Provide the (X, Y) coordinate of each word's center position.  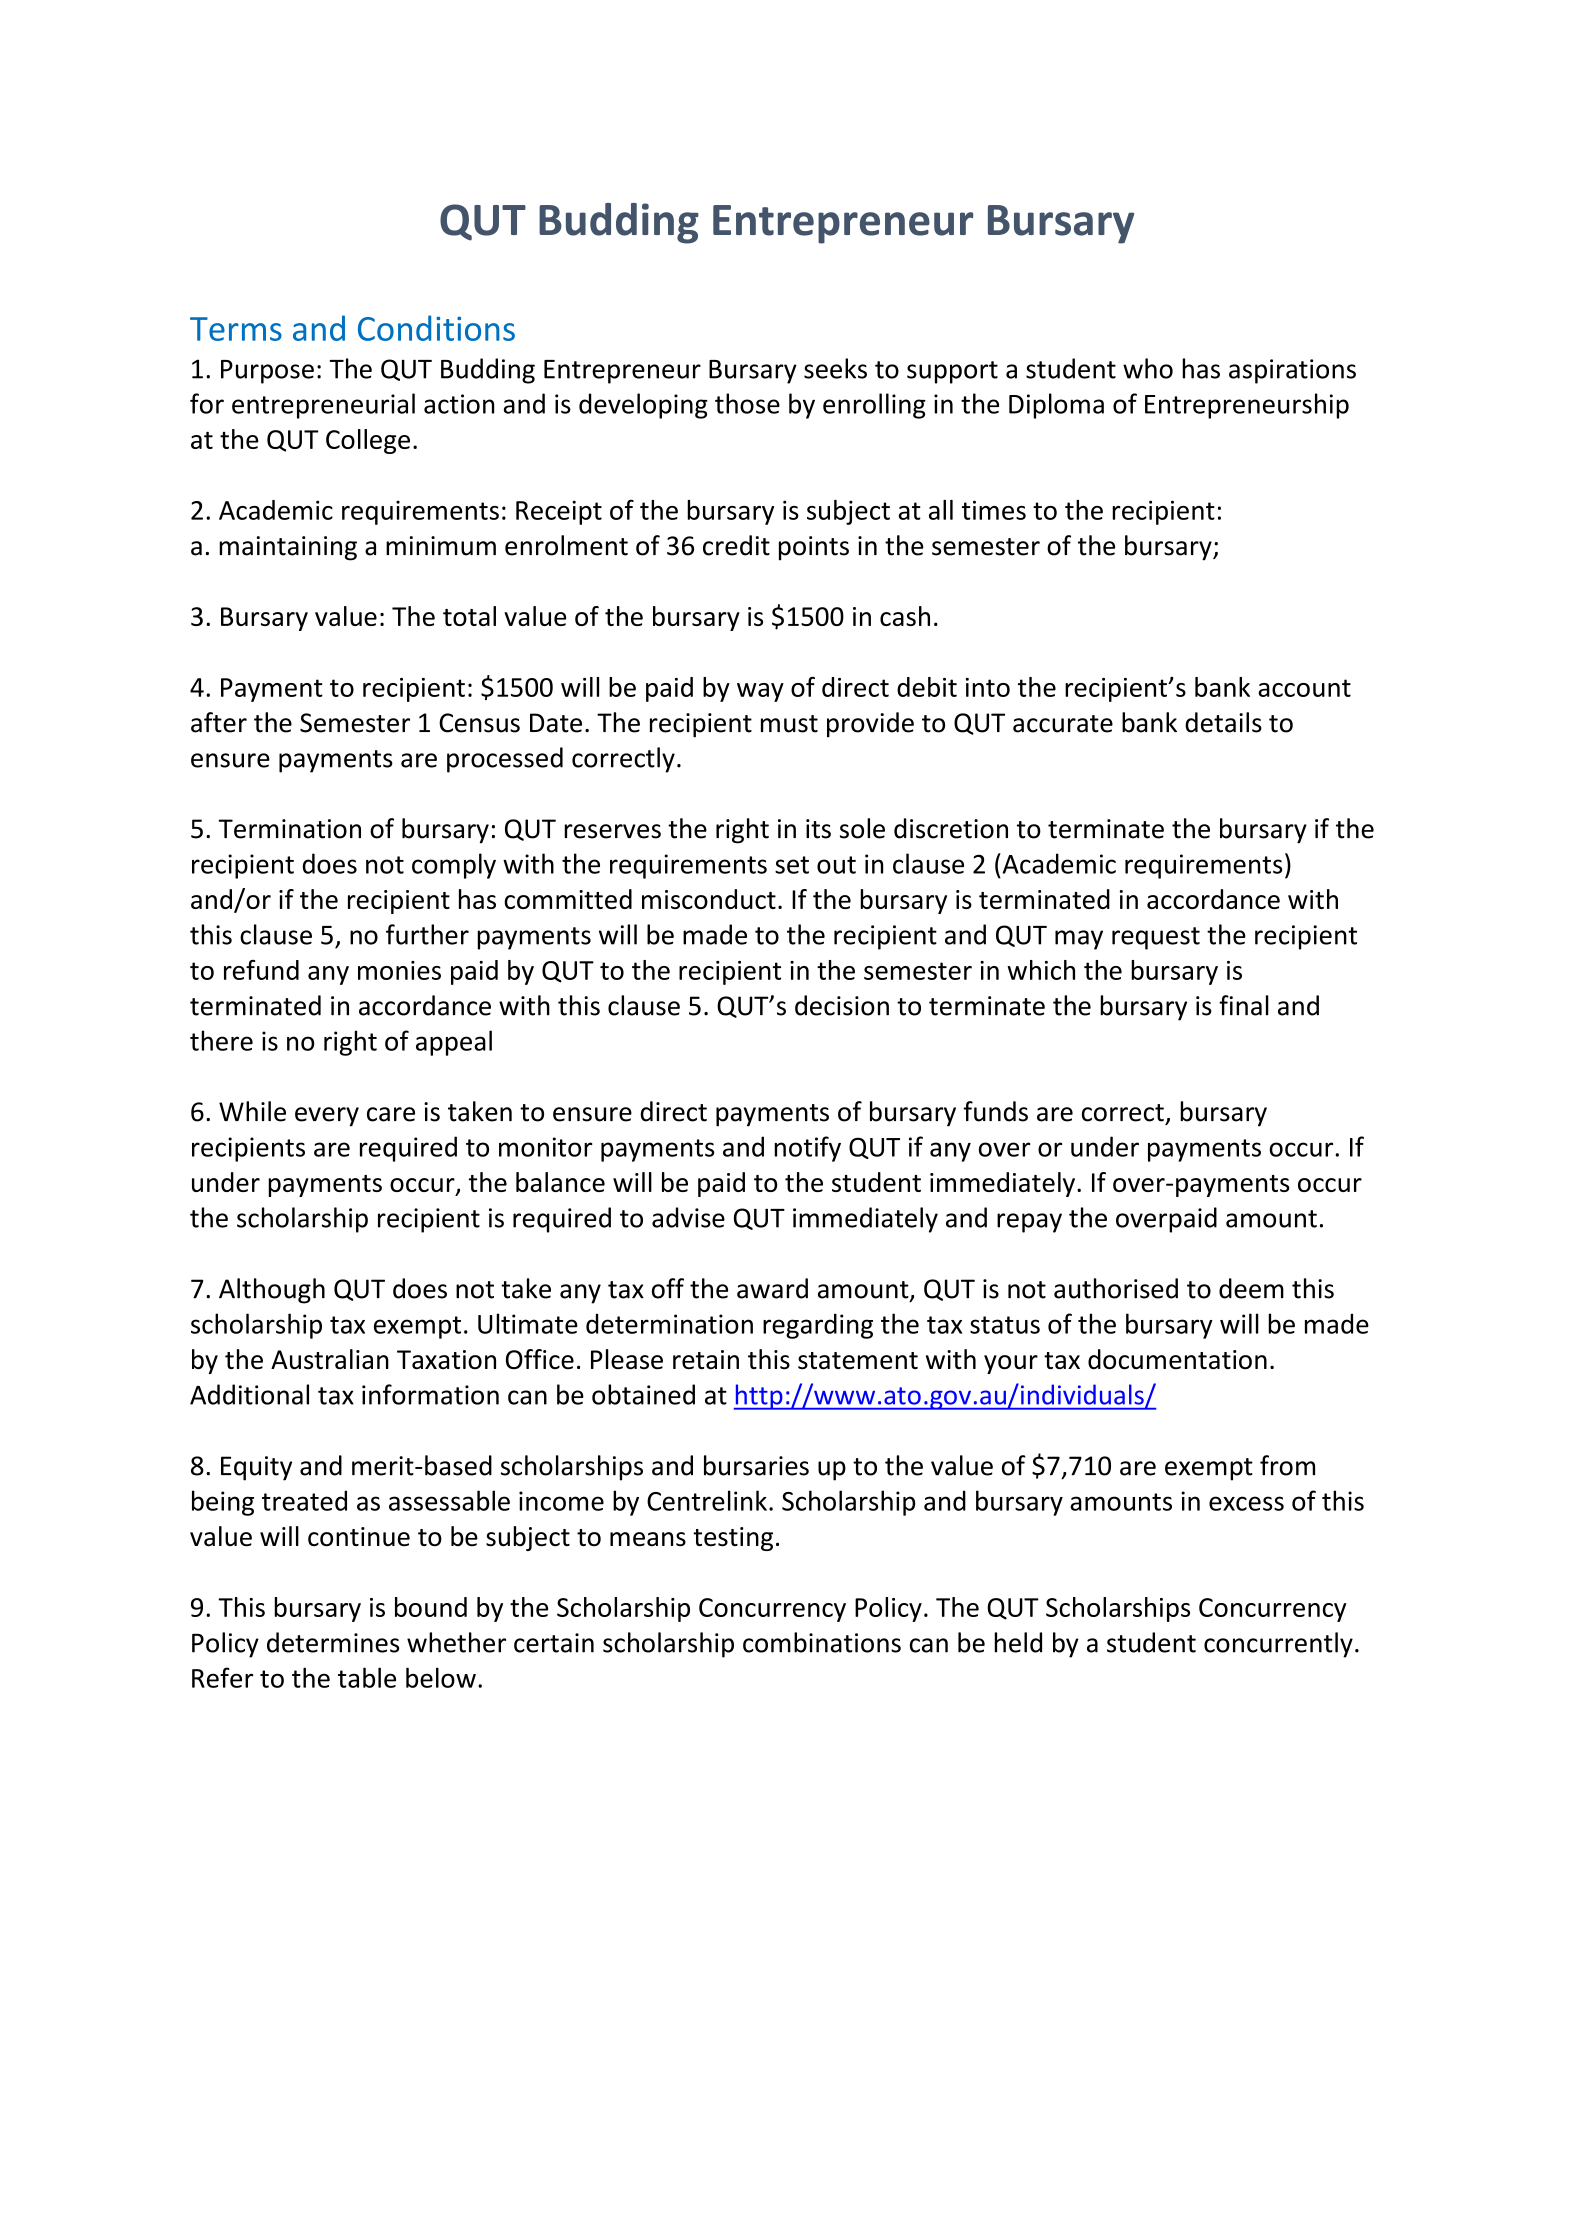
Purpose (267, 372)
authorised (1116, 1288)
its (818, 829)
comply (454, 866)
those (747, 403)
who (1148, 368)
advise (688, 1217)
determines (333, 1642)
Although (272, 1291)
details (1223, 722)
